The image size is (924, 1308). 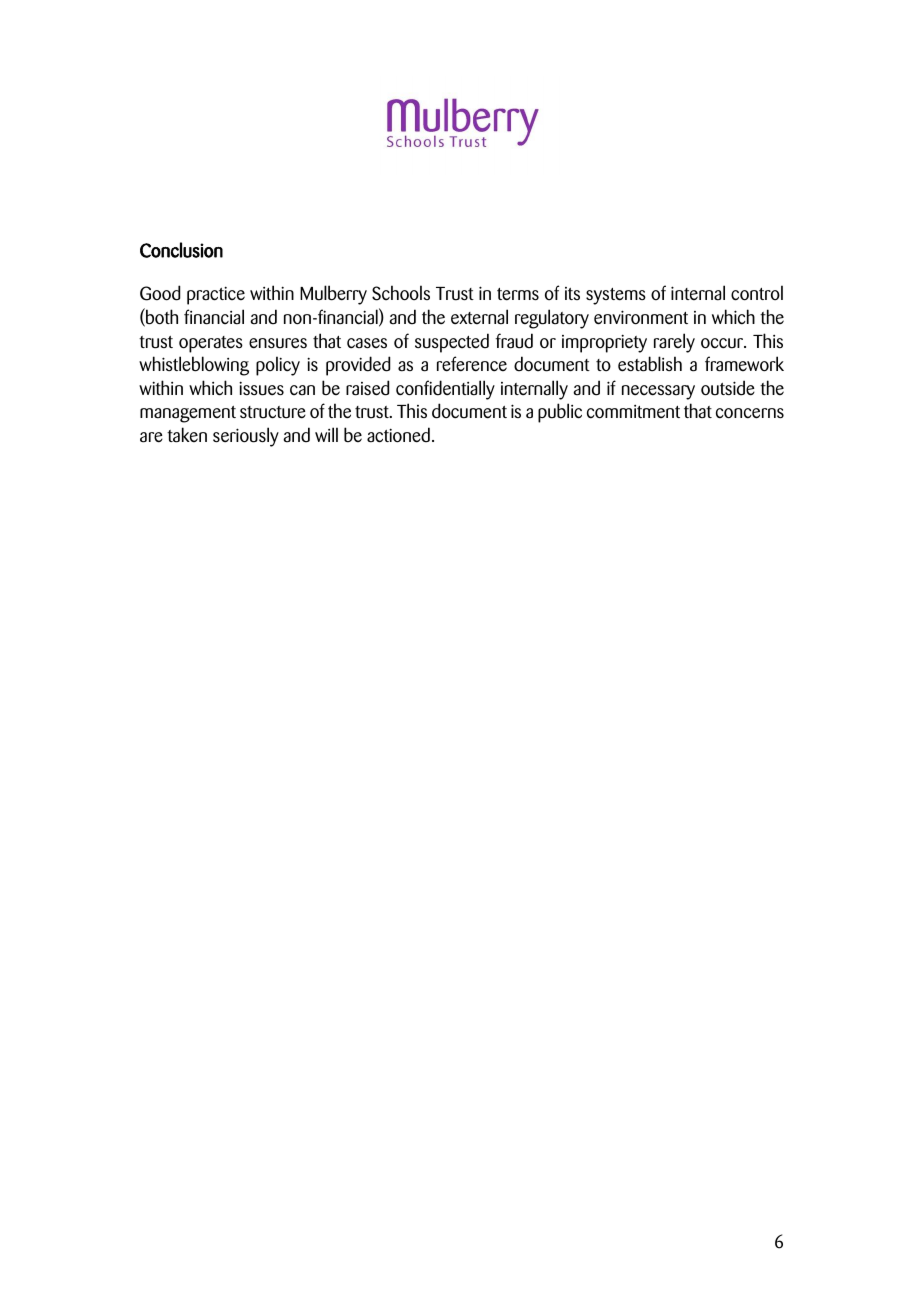 I want to click on systems, so click(x=616, y=296).
